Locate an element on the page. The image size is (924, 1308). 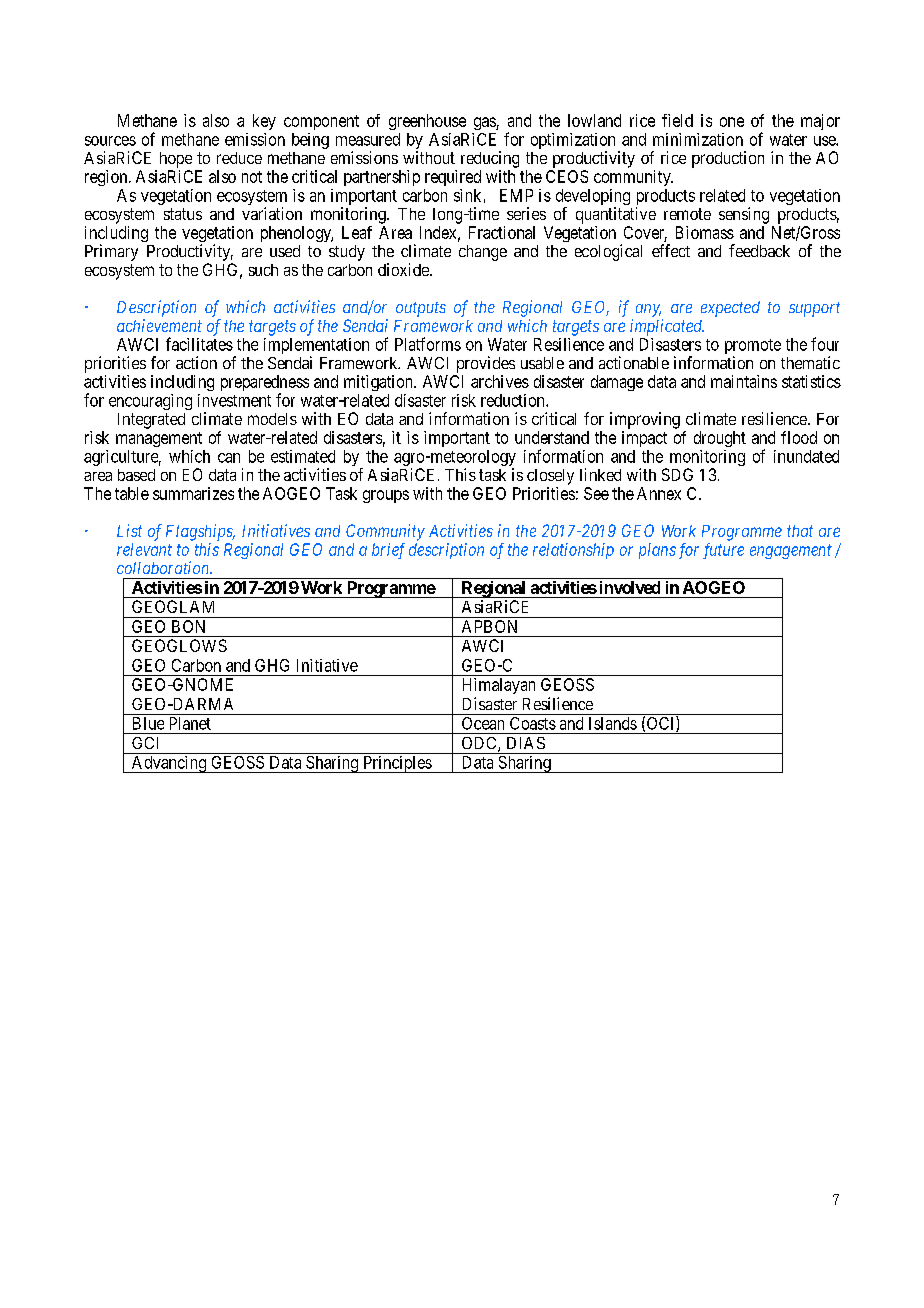
hope is located at coordinates (176, 160).
